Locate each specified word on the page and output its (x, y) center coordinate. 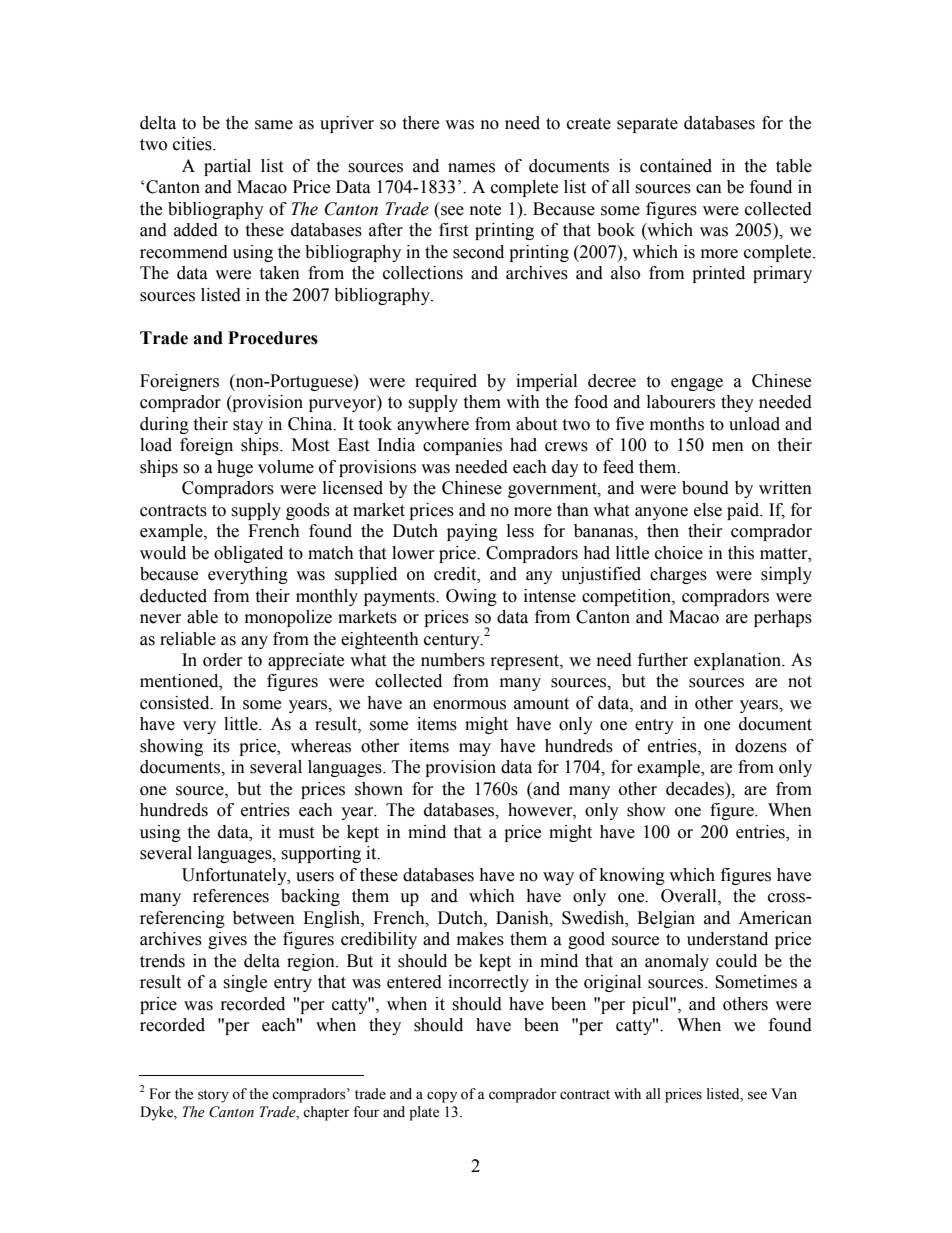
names (471, 168)
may (475, 749)
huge (235, 468)
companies (462, 446)
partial (227, 167)
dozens (761, 746)
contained (676, 166)
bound (705, 488)
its (221, 746)
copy (442, 1097)
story (213, 1096)
